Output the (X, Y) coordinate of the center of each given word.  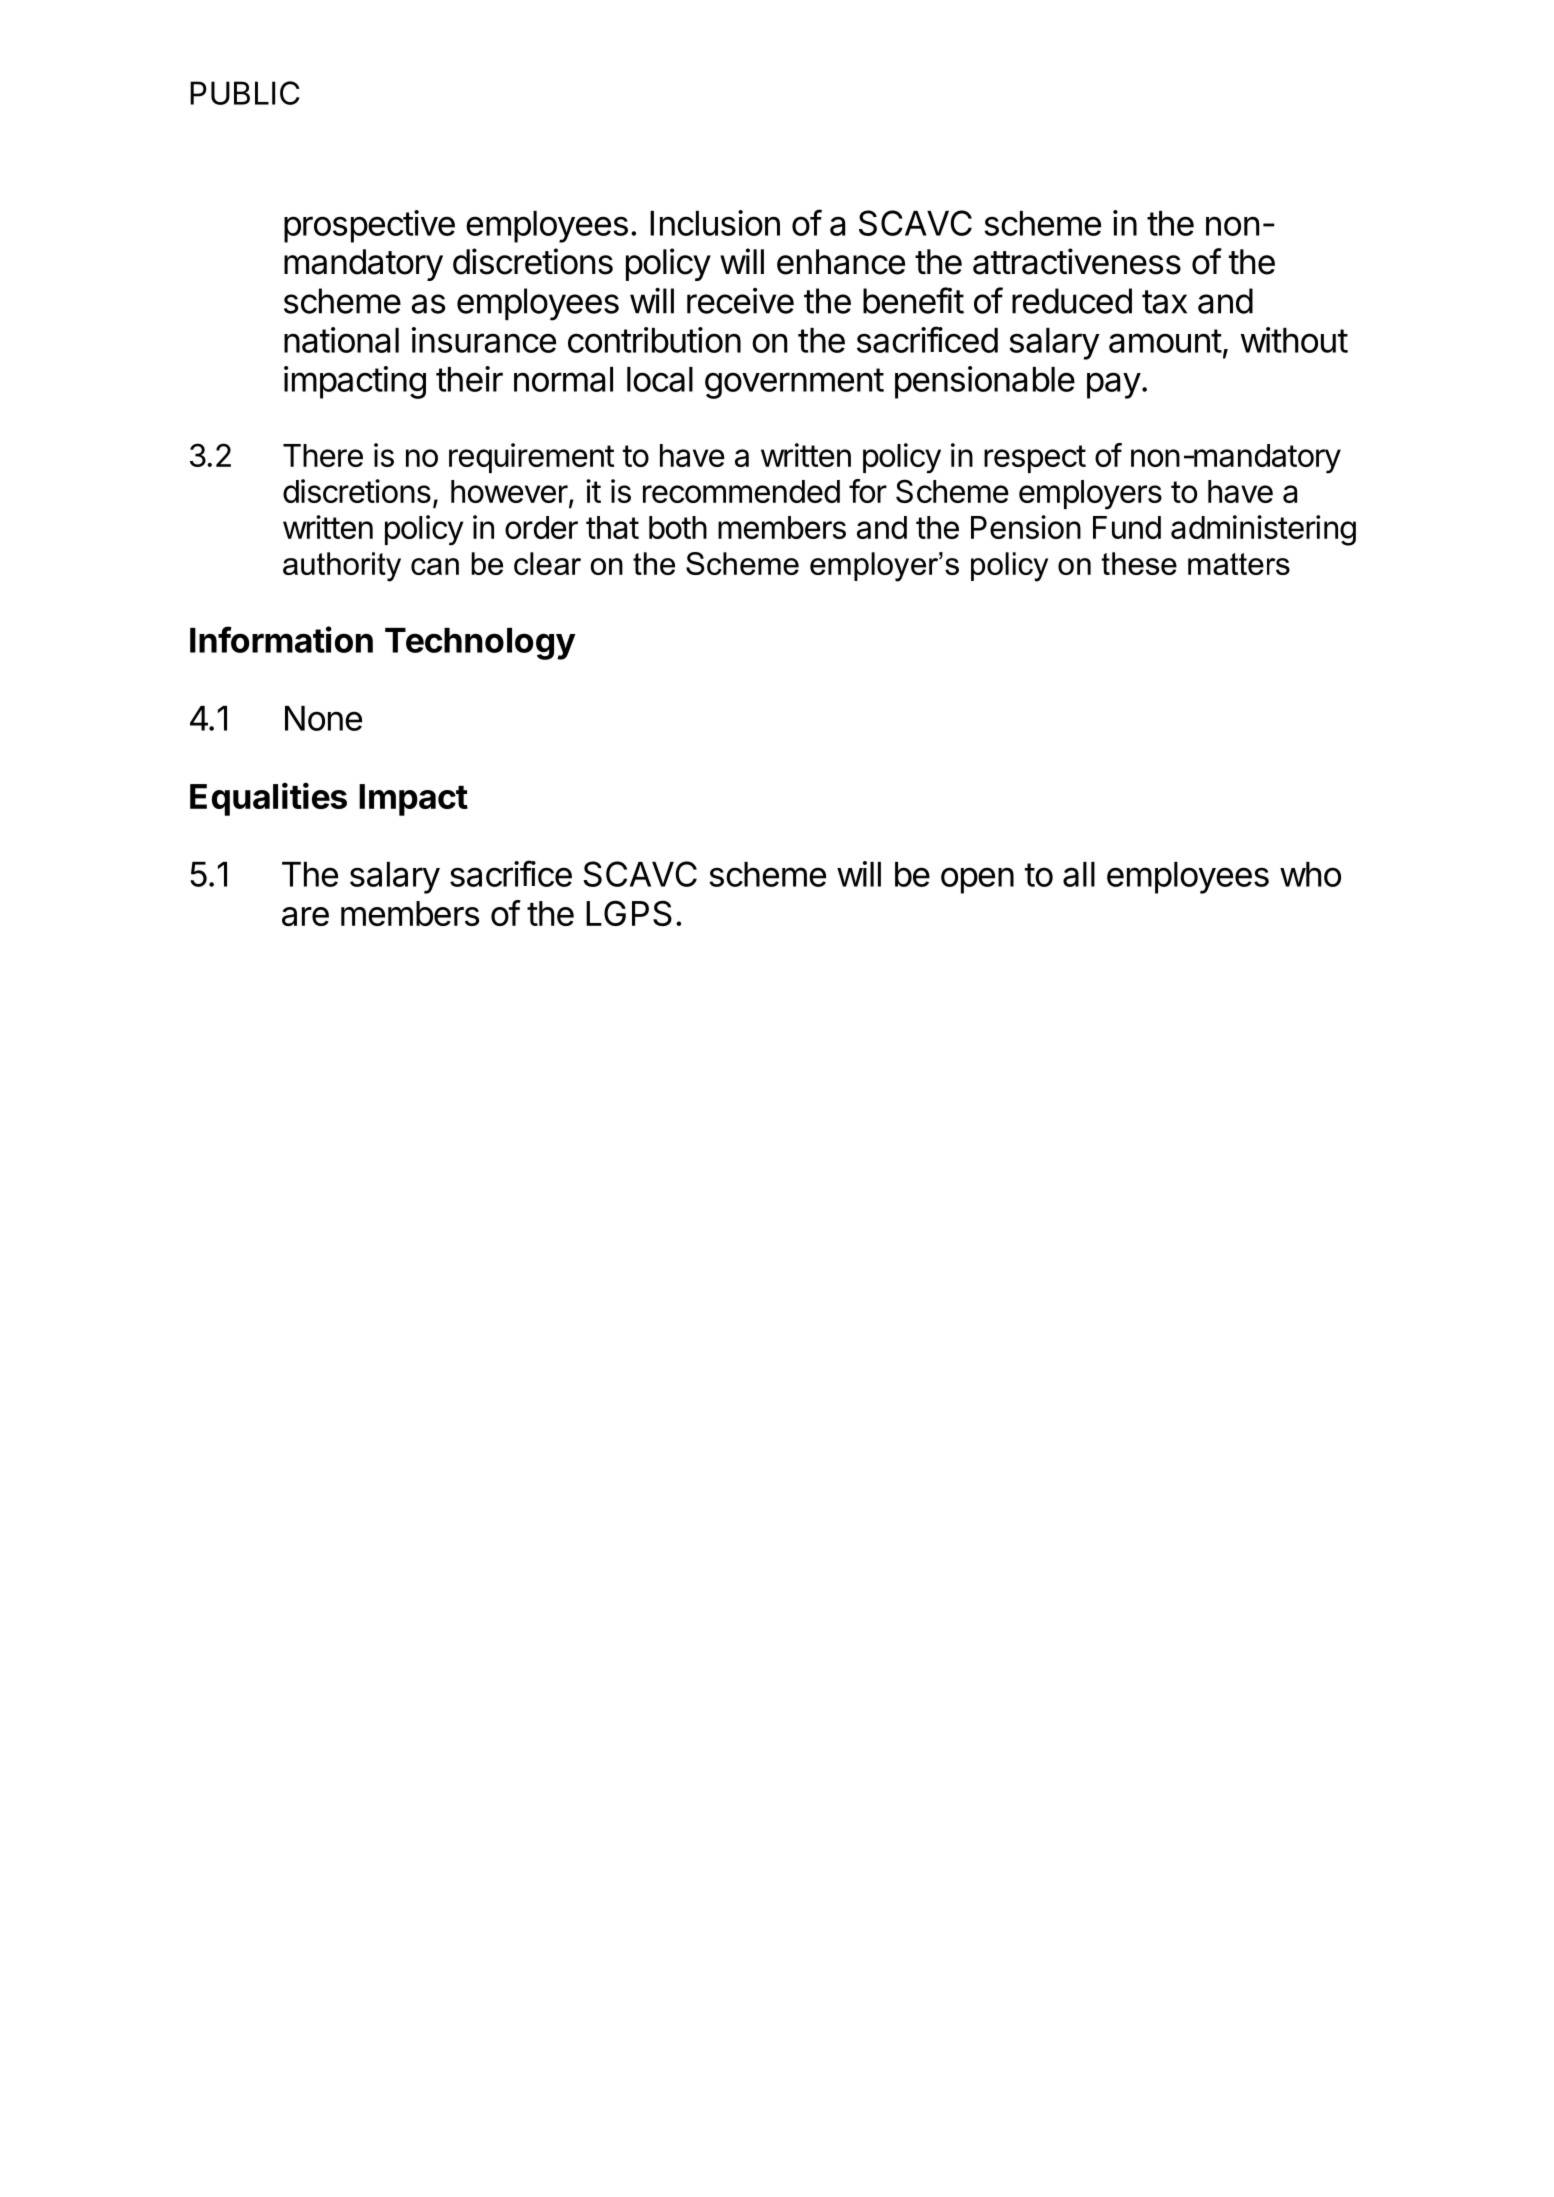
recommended (741, 491)
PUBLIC (245, 93)
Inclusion (715, 223)
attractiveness (1077, 261)
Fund (1127, 527)
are (305, 916)
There (323, 455)
